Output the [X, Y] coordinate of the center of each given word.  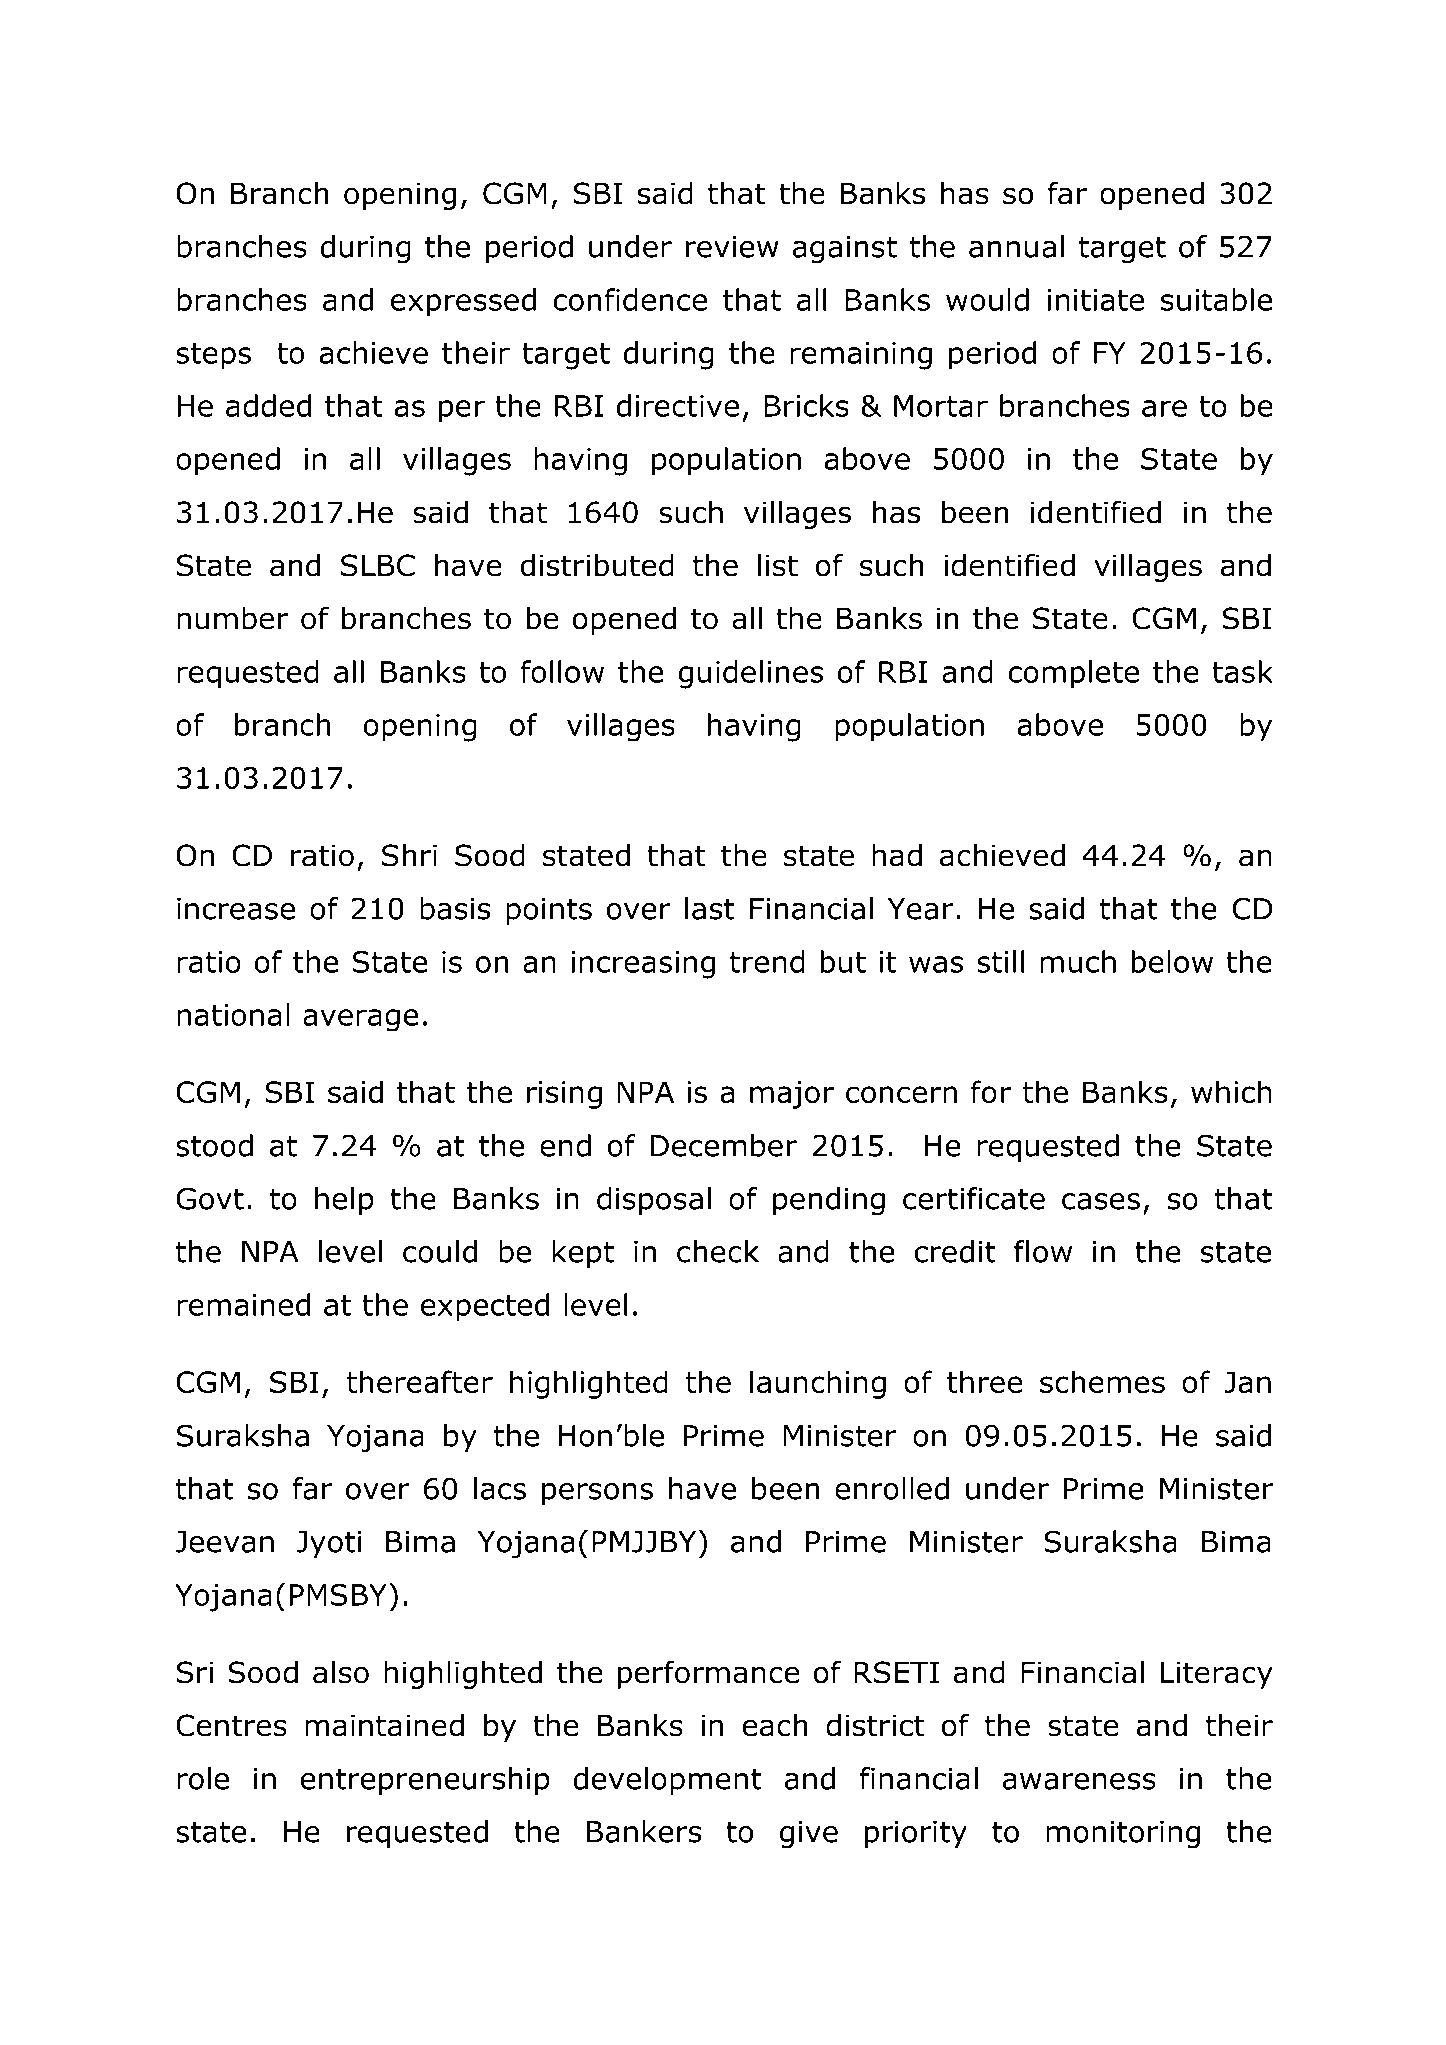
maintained [384, 1725]
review [732, 247]
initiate [1095, 300]
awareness [1079, 1781]
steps [213, 356]
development [667, 1781]
